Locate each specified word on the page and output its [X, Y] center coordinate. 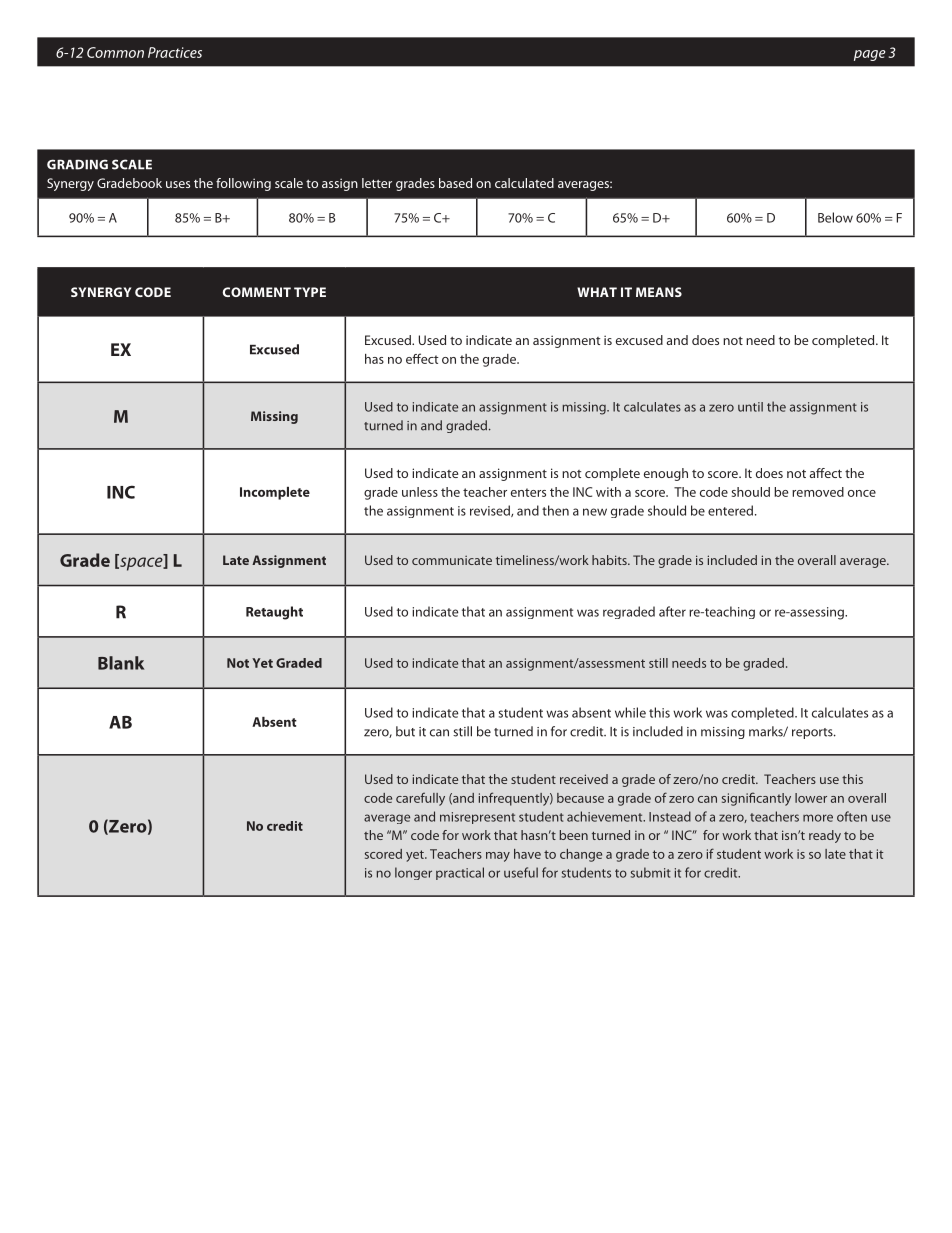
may [498, 857]
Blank [121, 663]
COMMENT [256, 292]
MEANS [659, 292]
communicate [452, 560]
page [870, 55]
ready [825, 836]
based [455, 183]
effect [422, 358]
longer [413, 873]
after [672, 611]
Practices [175, 52]
